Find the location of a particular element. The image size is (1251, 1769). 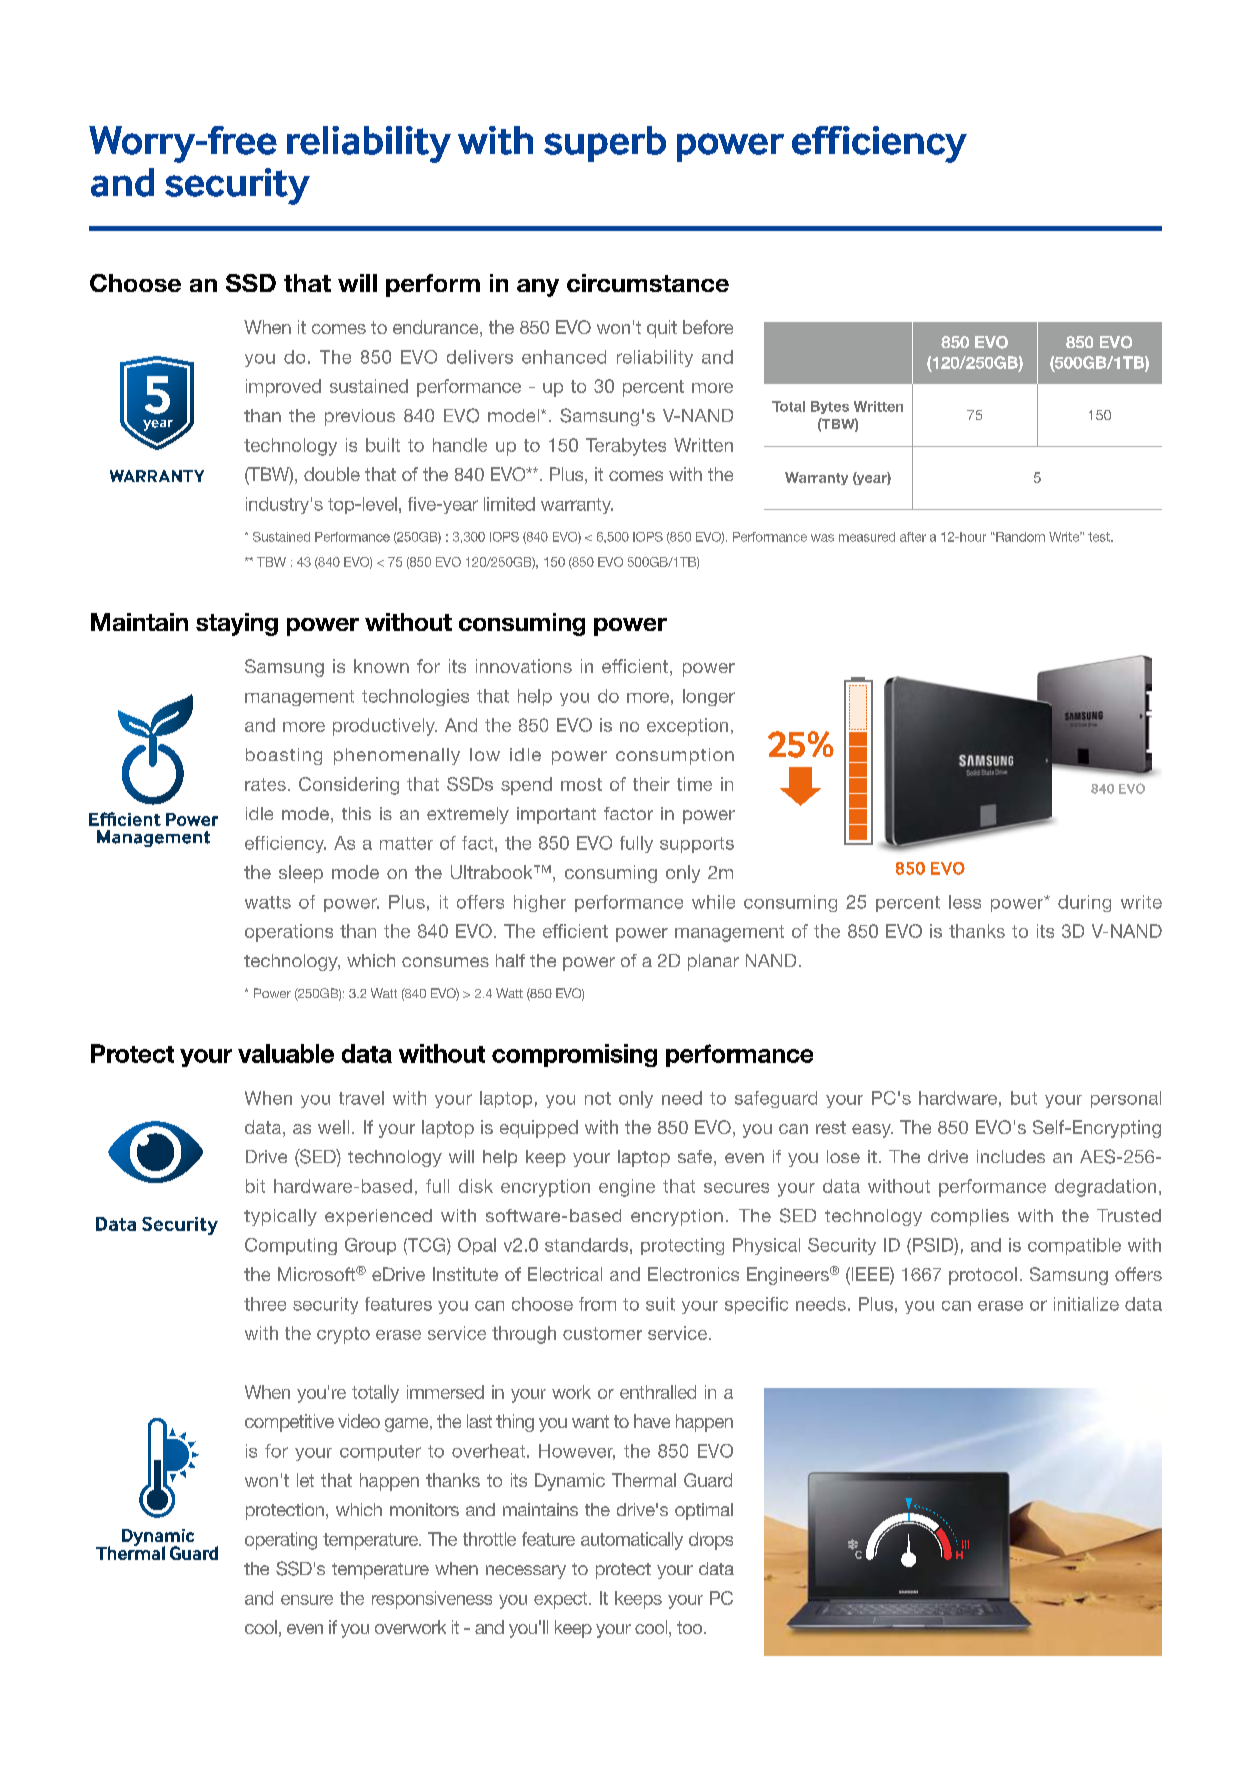

any is located at coordinates (538, 288).
